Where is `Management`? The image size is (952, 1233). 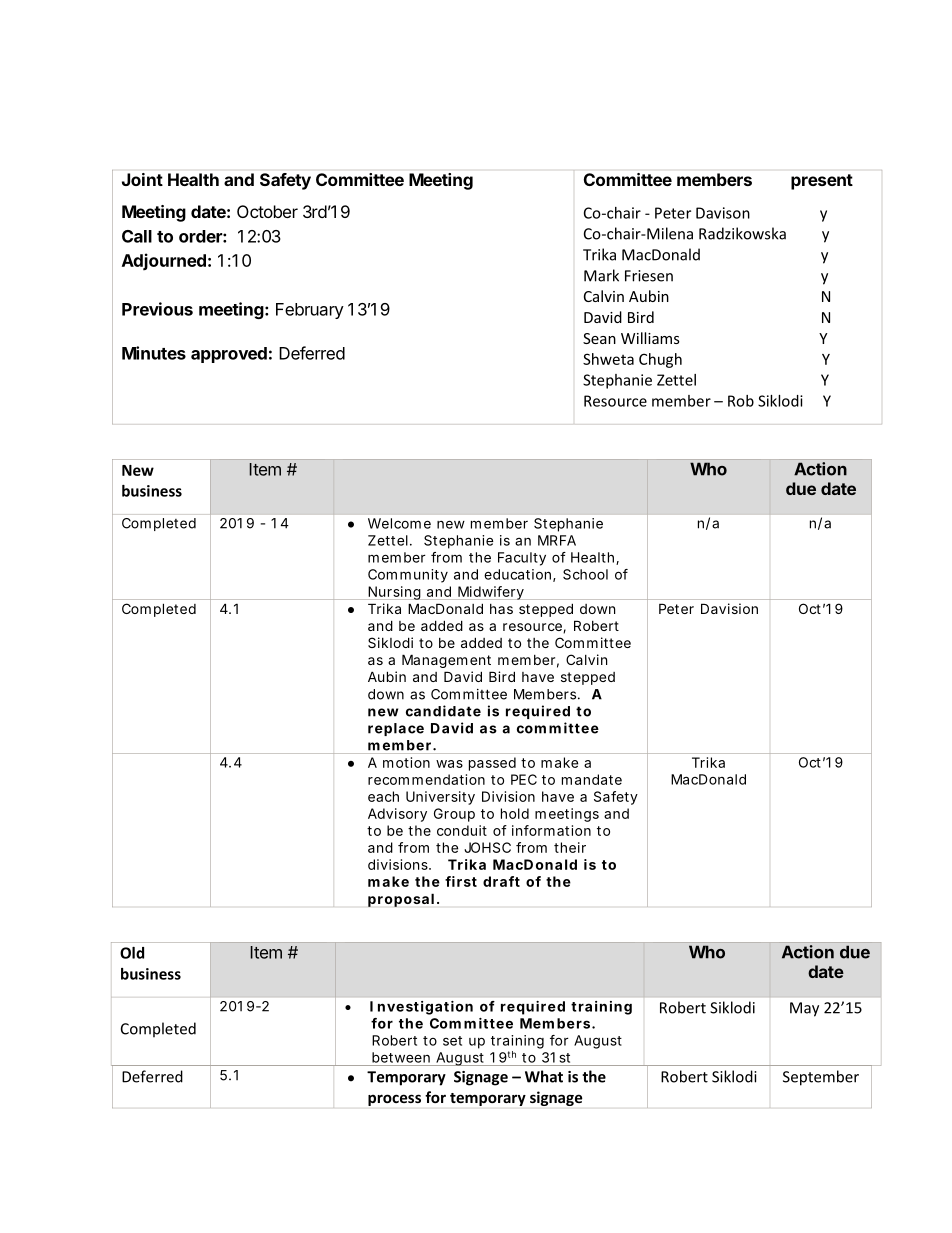 Management is located at coordinates (446, 661).
